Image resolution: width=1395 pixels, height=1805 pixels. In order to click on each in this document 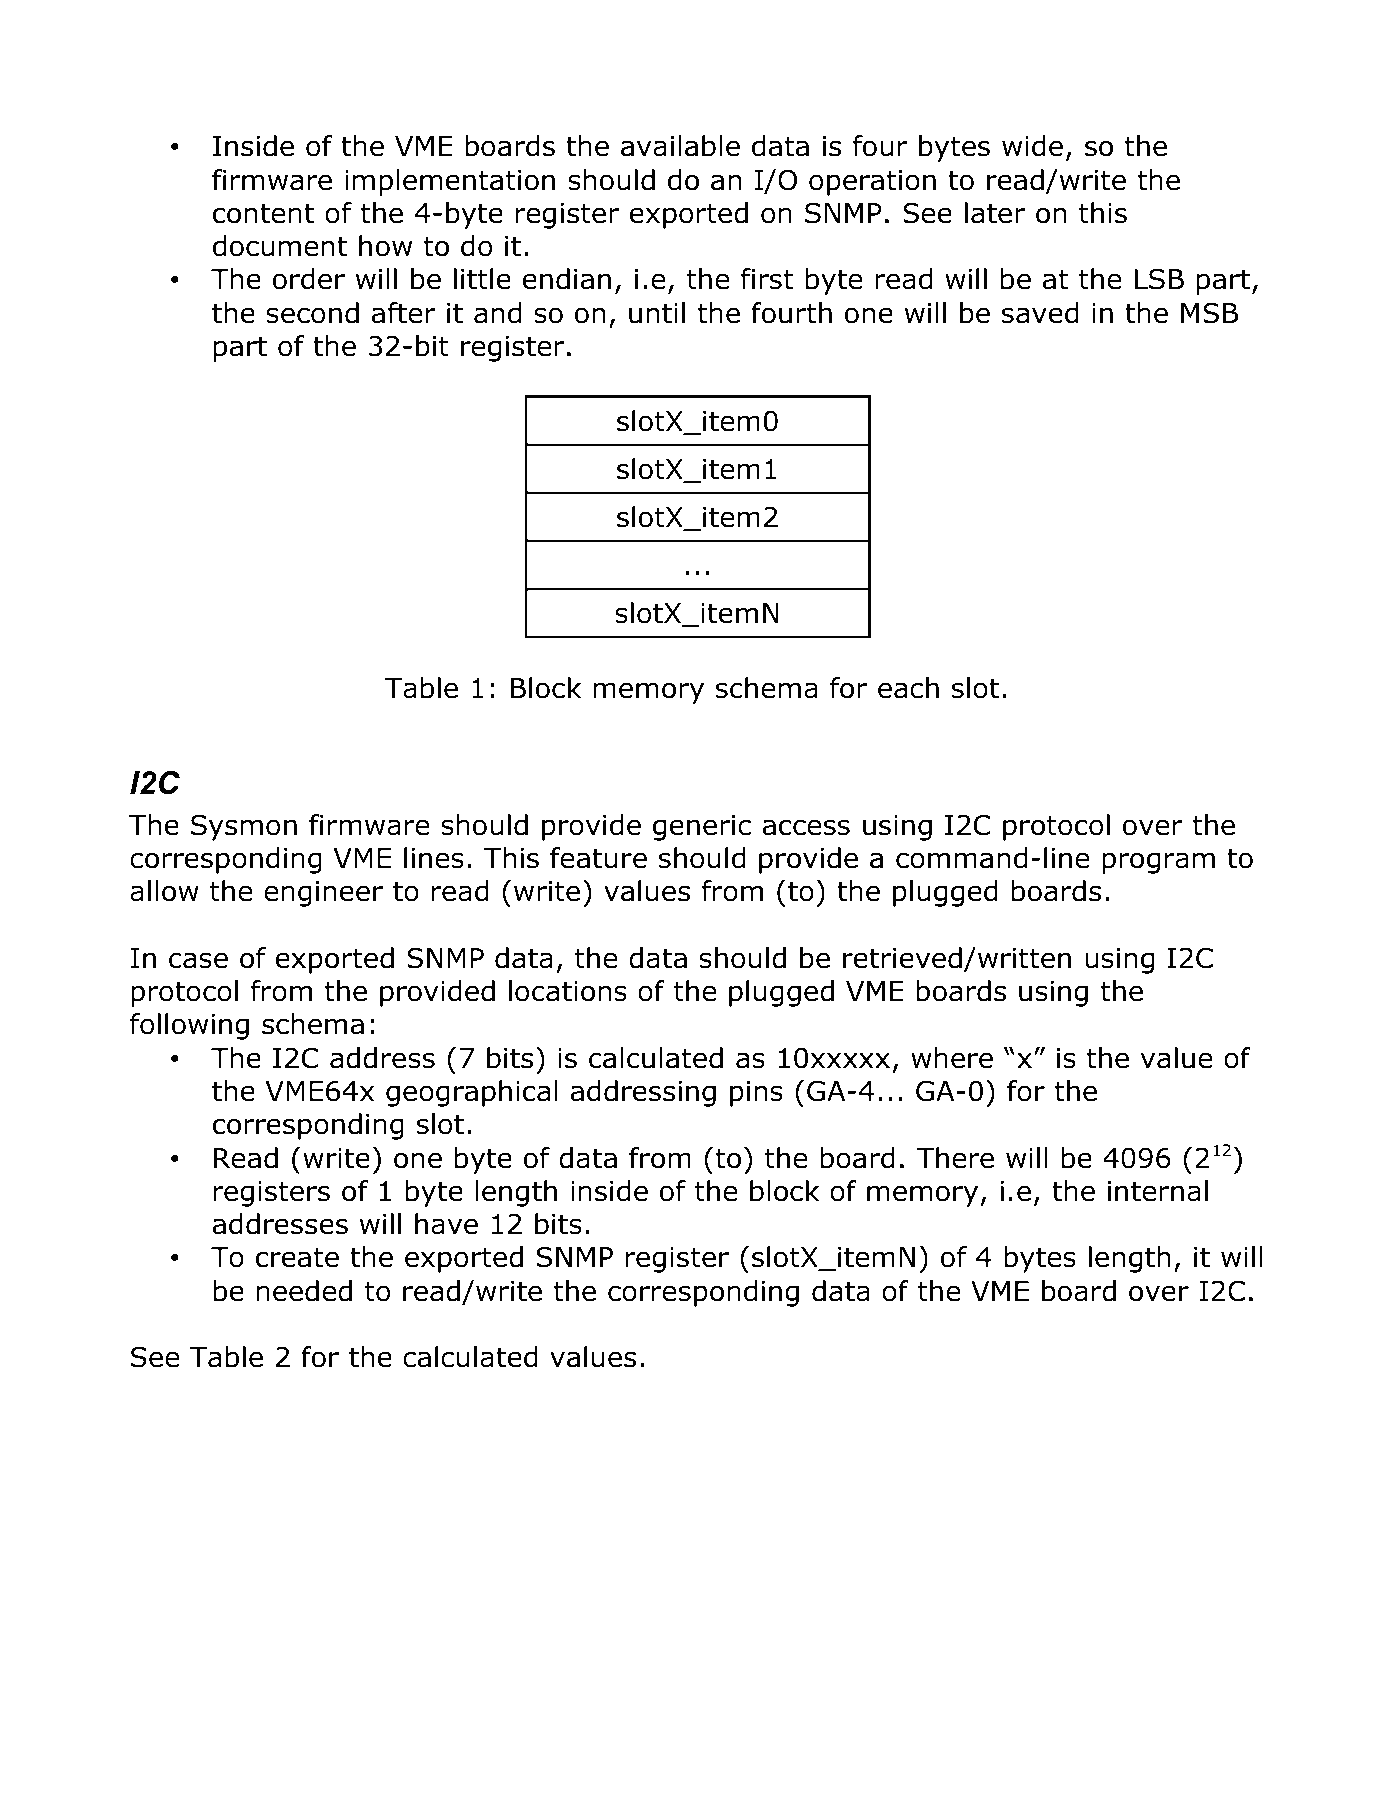, I will do `click(908, 688)`.
